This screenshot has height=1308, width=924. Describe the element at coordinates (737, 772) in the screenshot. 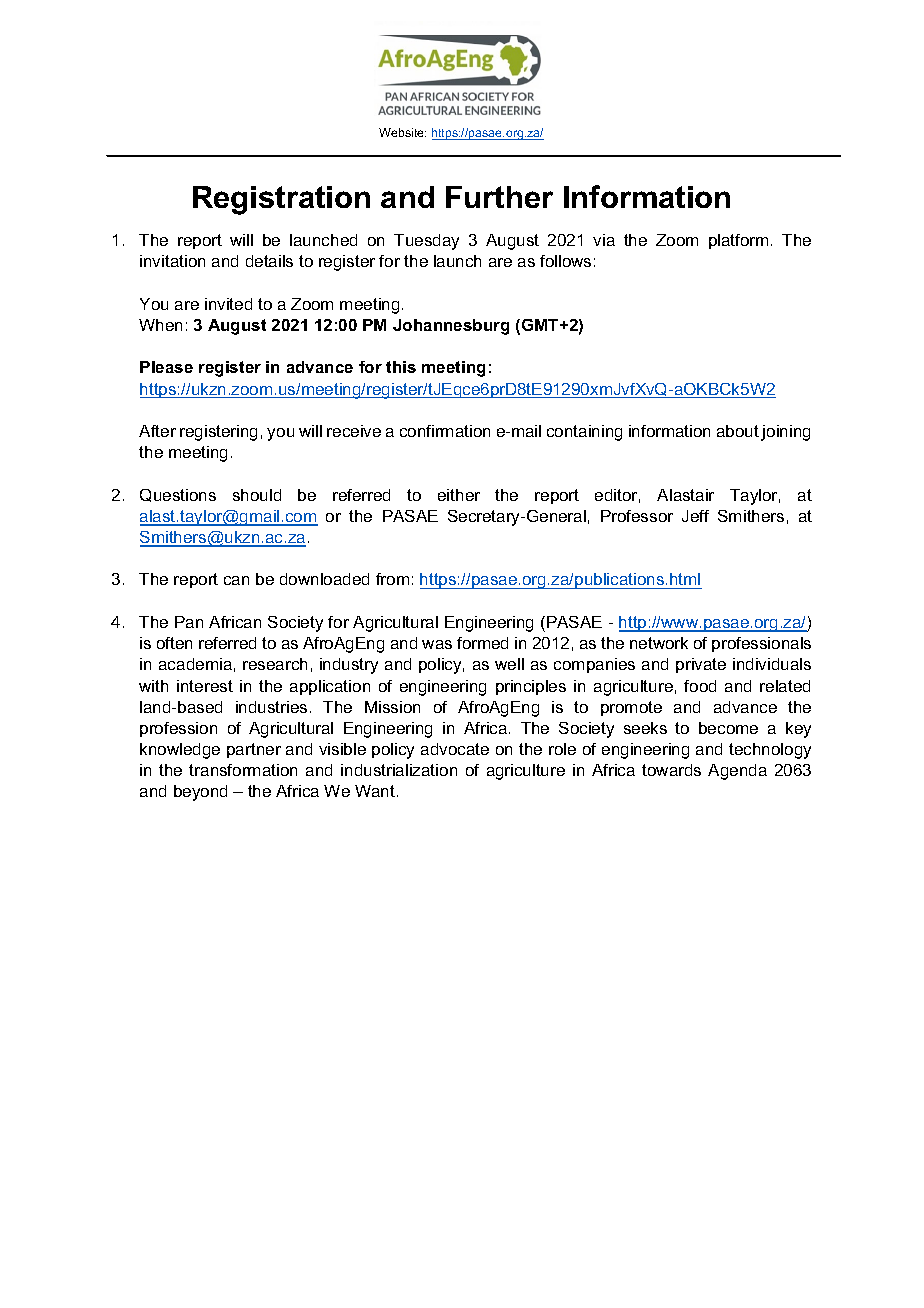

I see `Agenda` at that location.
